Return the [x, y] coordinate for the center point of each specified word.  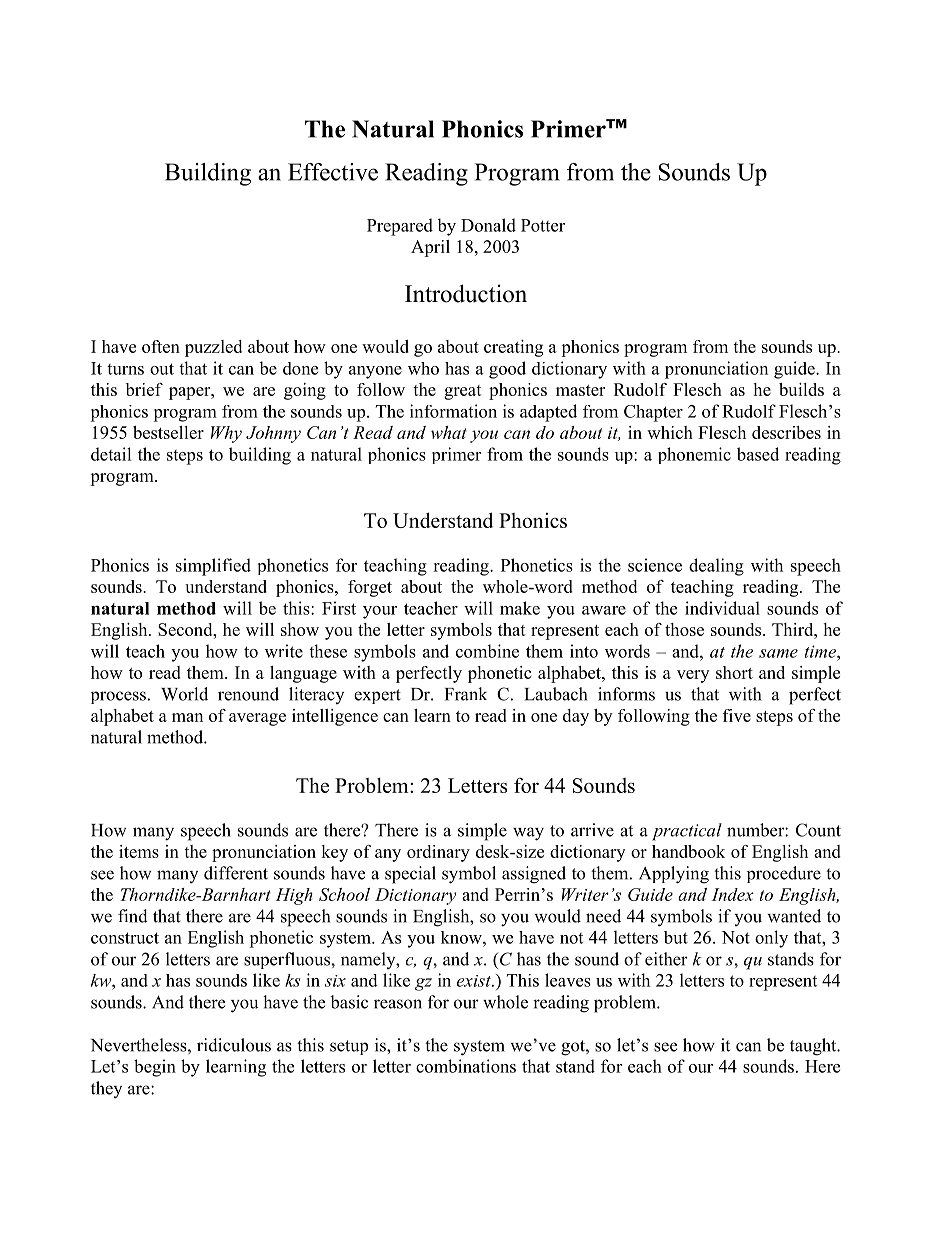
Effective [333, 172]
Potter [543, 225]
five [737, 715]
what [449, 432]
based [758, 454]
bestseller [168, 432]
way [528, 834]
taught [814, 1047]
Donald [488, 225]
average [257, 719]
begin [155, 1068]
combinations [466, 1066]
